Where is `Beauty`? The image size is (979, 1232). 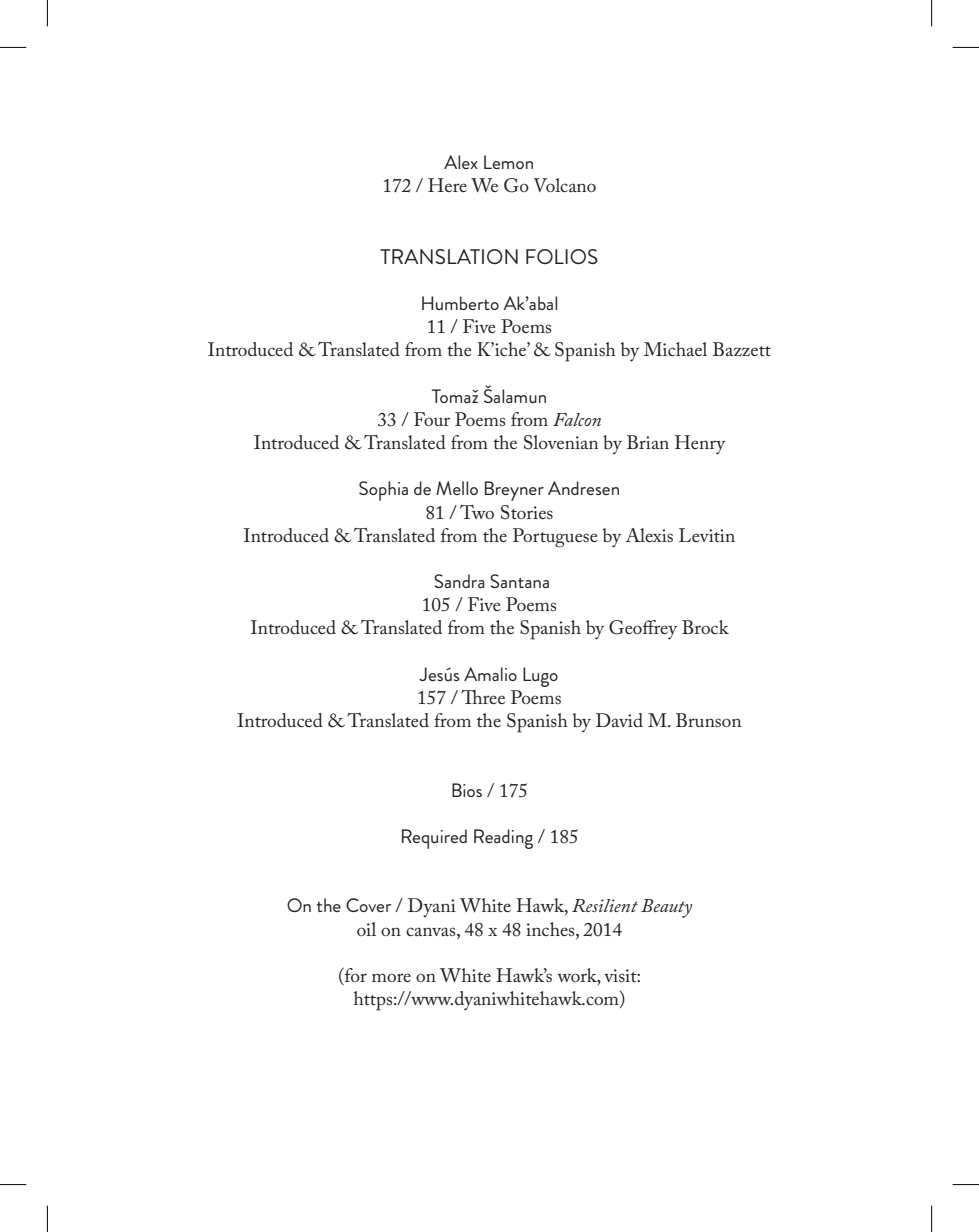
Beauty is located at coordinates (666, 908).
